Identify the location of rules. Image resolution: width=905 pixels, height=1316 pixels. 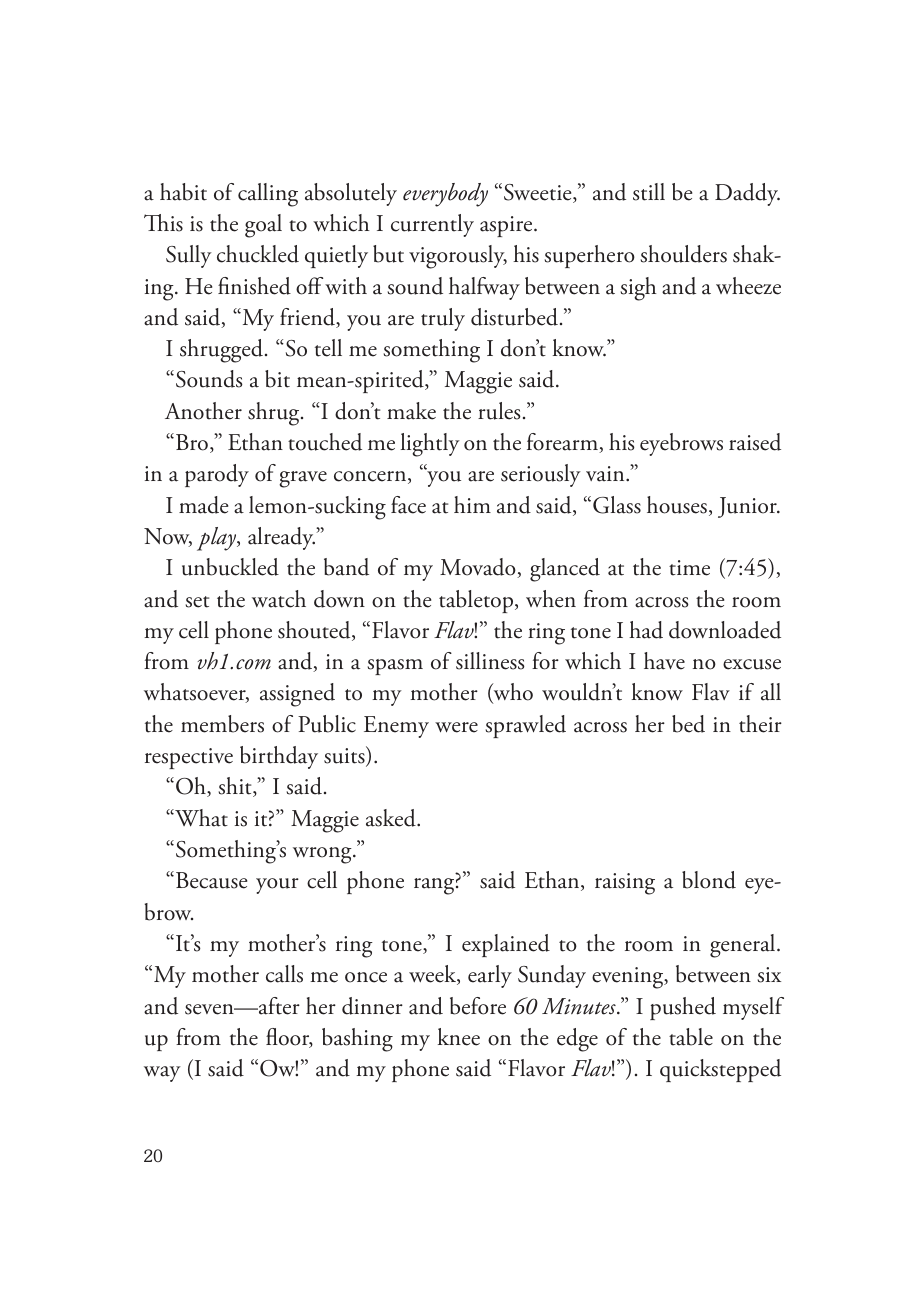
(499, 411).
